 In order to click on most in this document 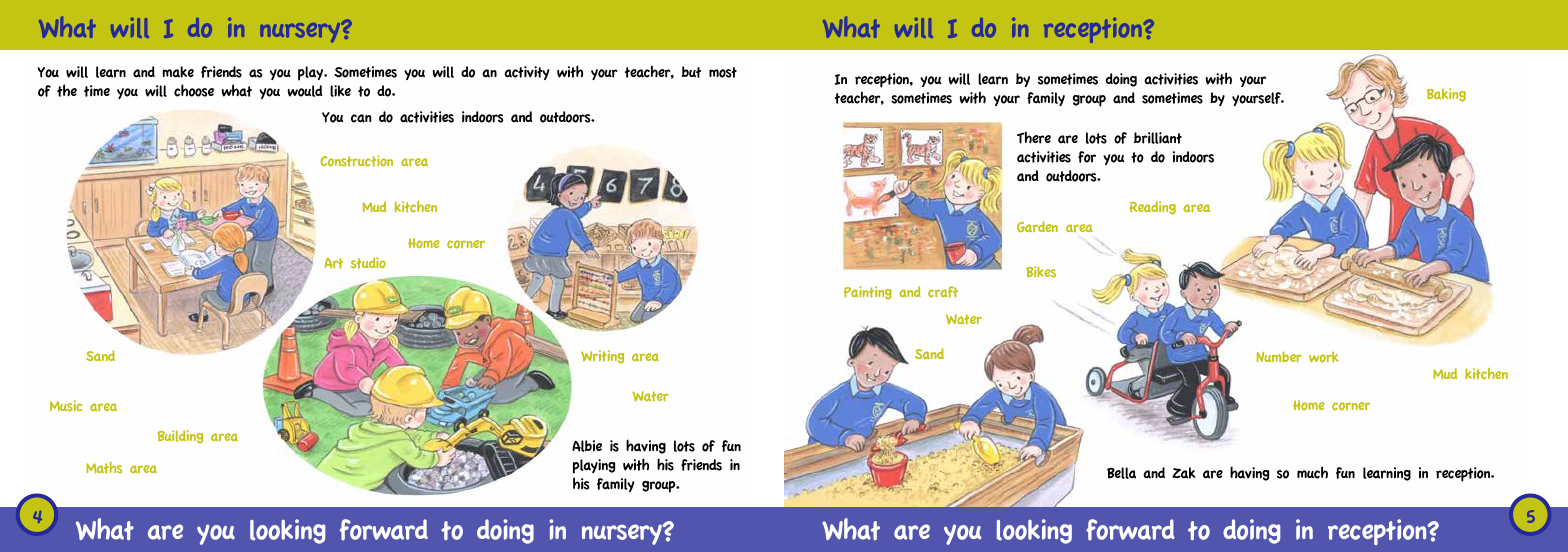, I will do `click(723, 72)`.
